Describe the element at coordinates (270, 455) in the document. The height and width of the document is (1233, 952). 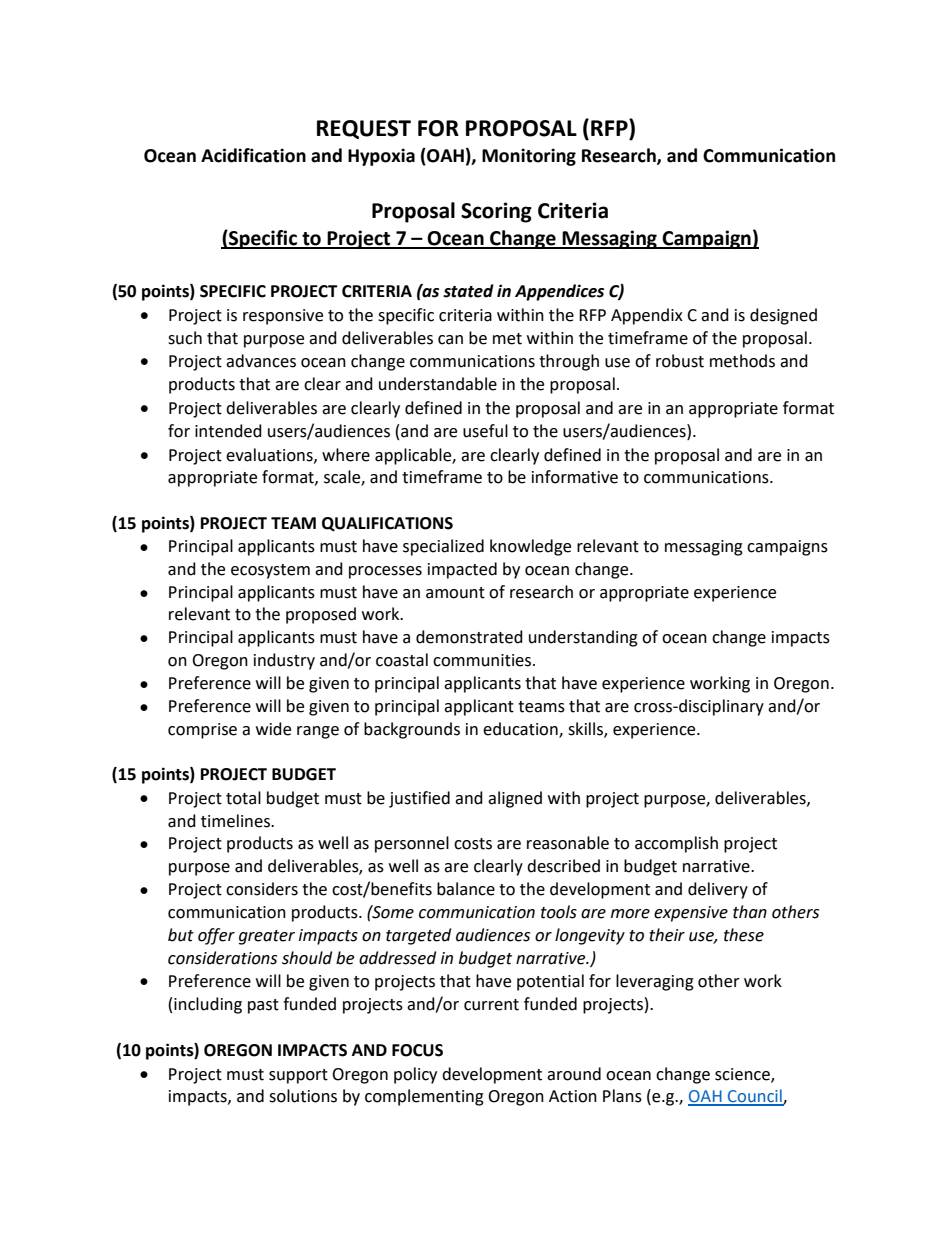
I see `evaluations` at that location.
